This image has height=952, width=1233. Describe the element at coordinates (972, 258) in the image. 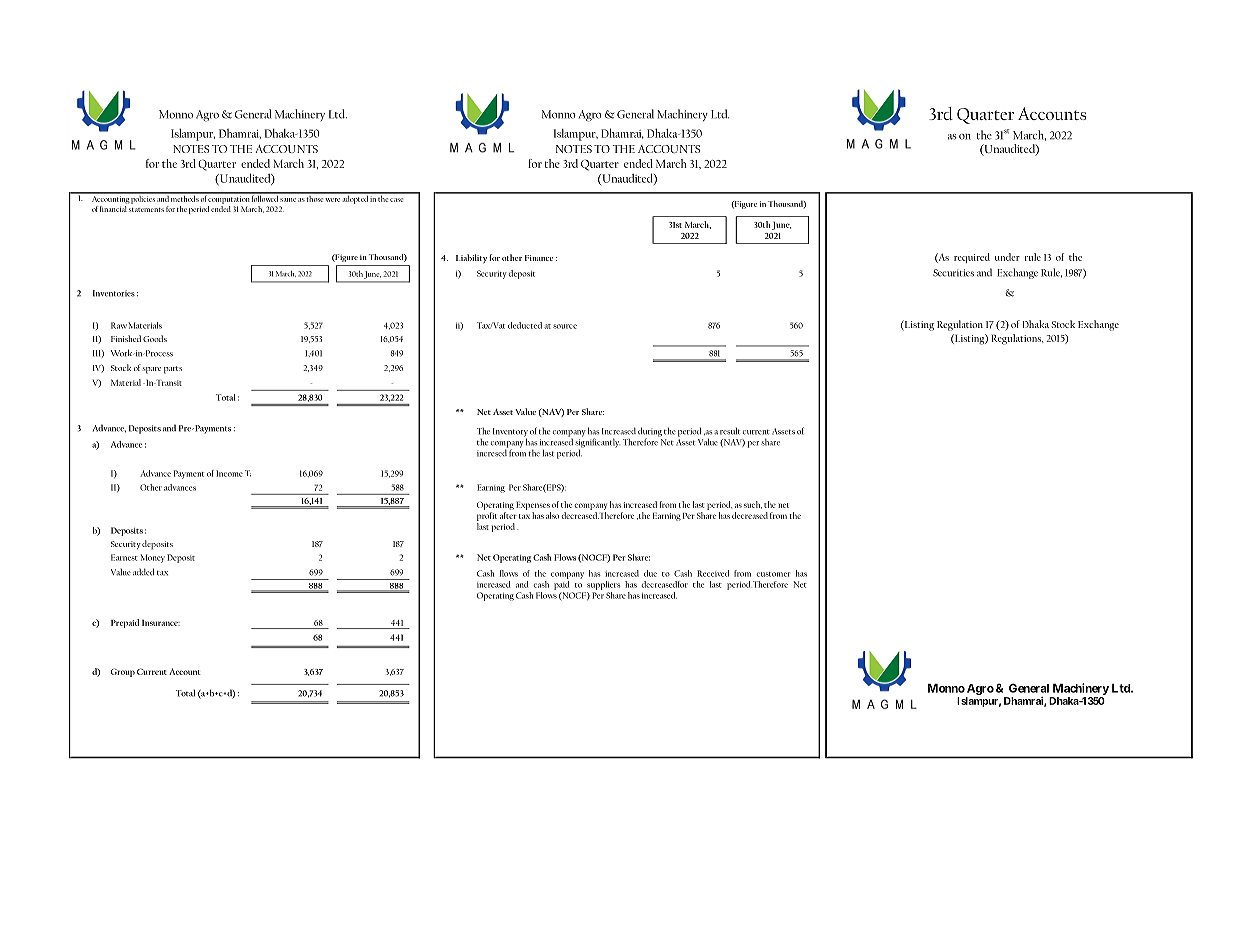

I see `required` at that location.
